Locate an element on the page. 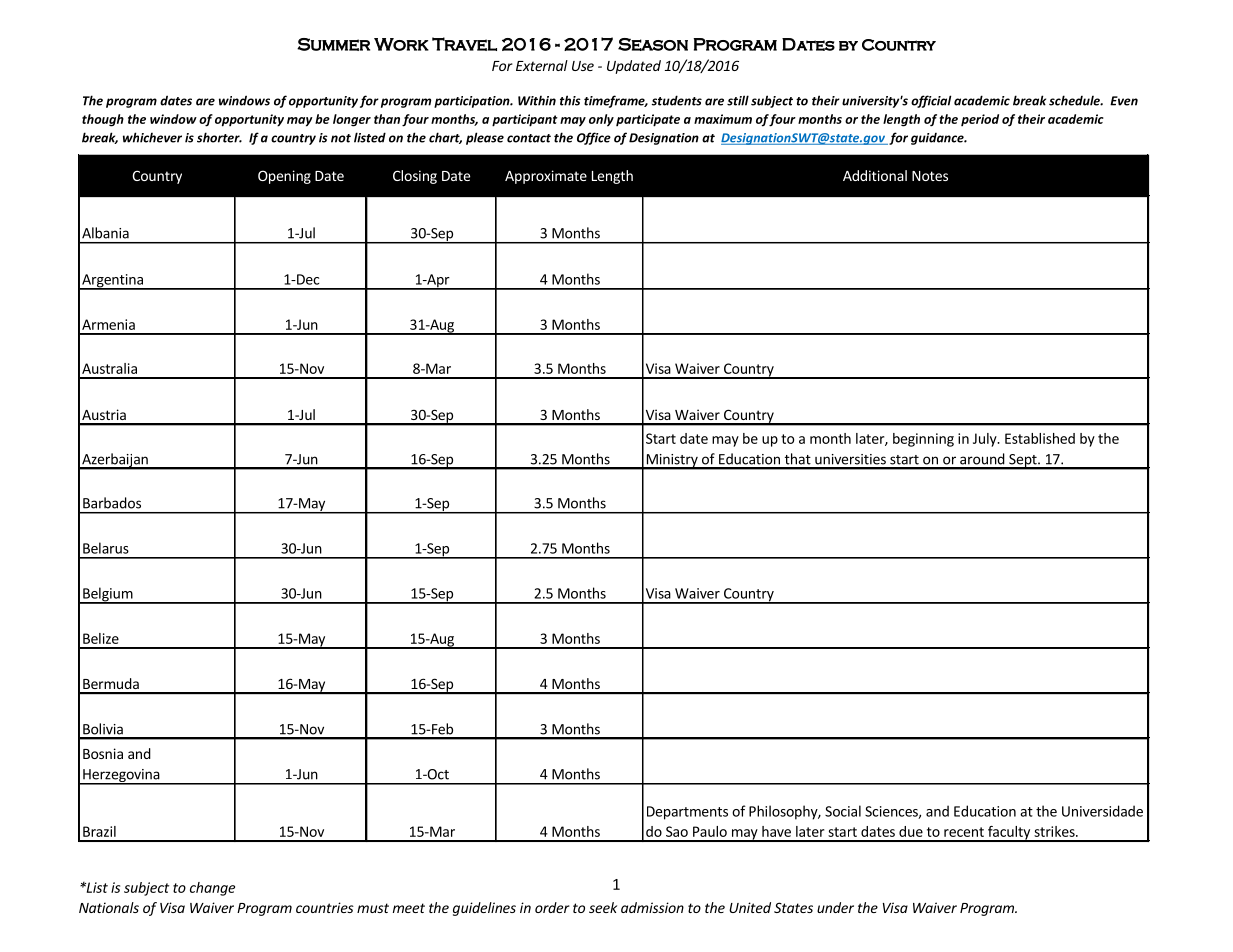 The image size is (1233, 952). Summer is located at coordinates (333, 44).
